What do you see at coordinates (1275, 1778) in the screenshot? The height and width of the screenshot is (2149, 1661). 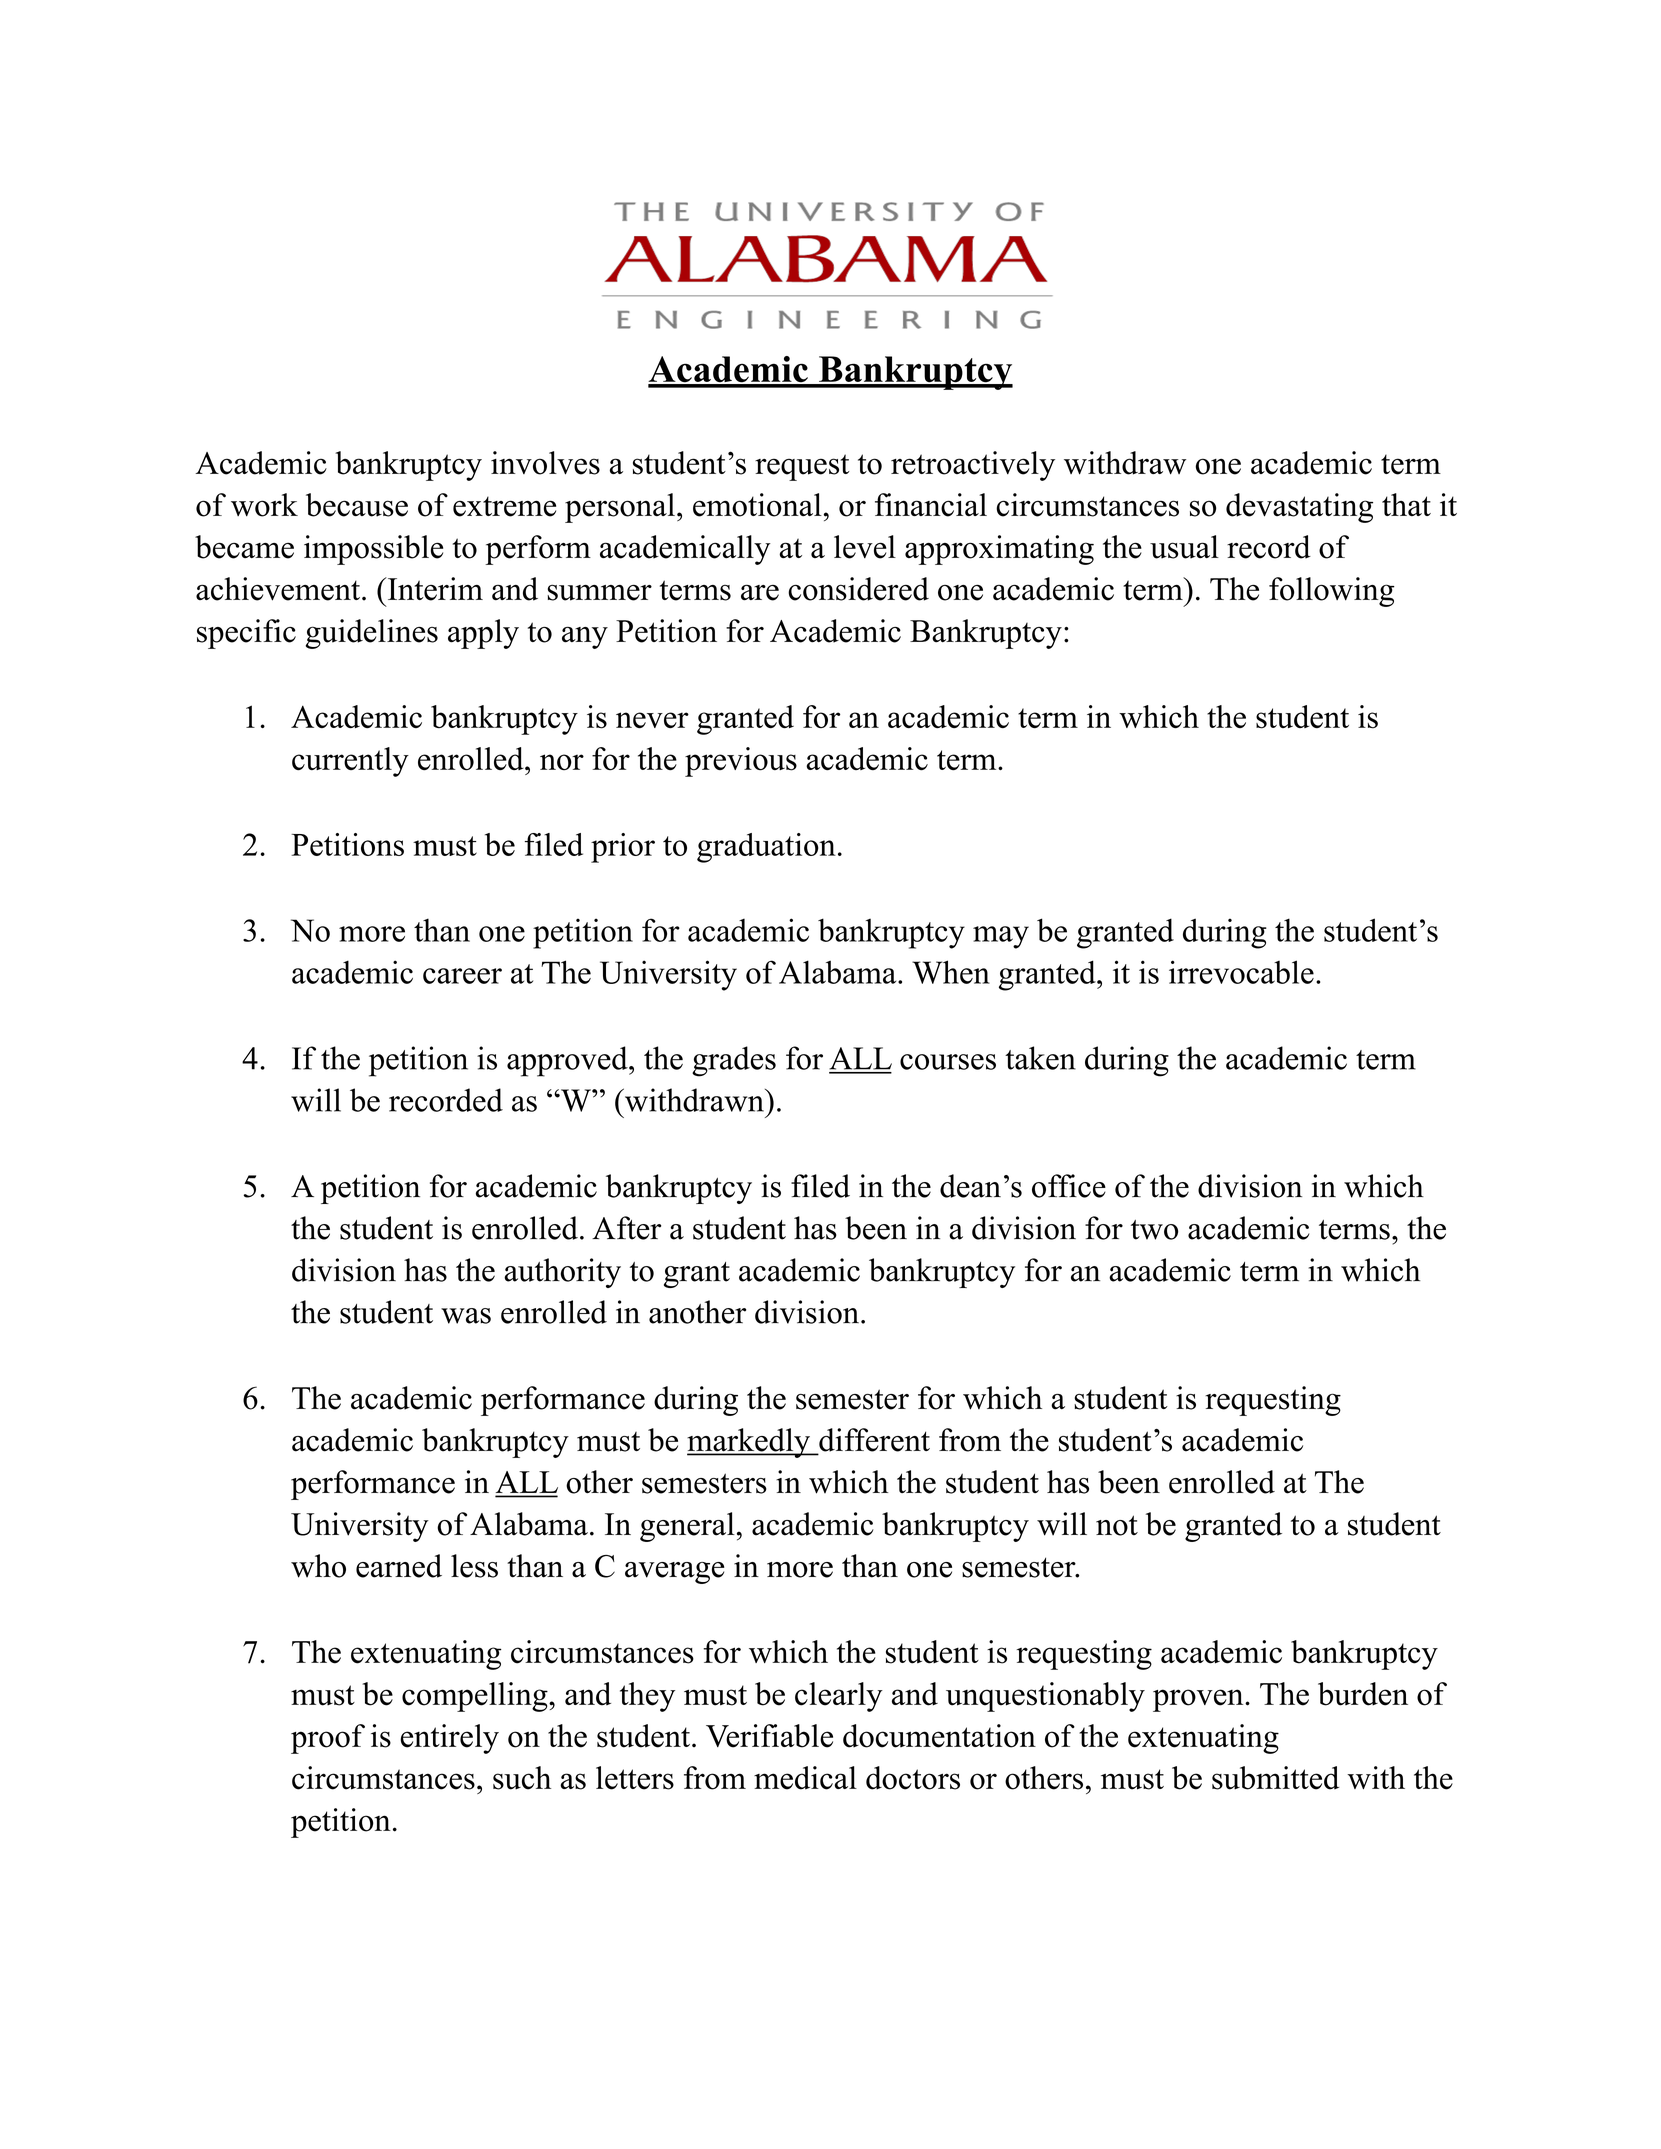 I see `submitted` at bounding box center [1275, 1778].
